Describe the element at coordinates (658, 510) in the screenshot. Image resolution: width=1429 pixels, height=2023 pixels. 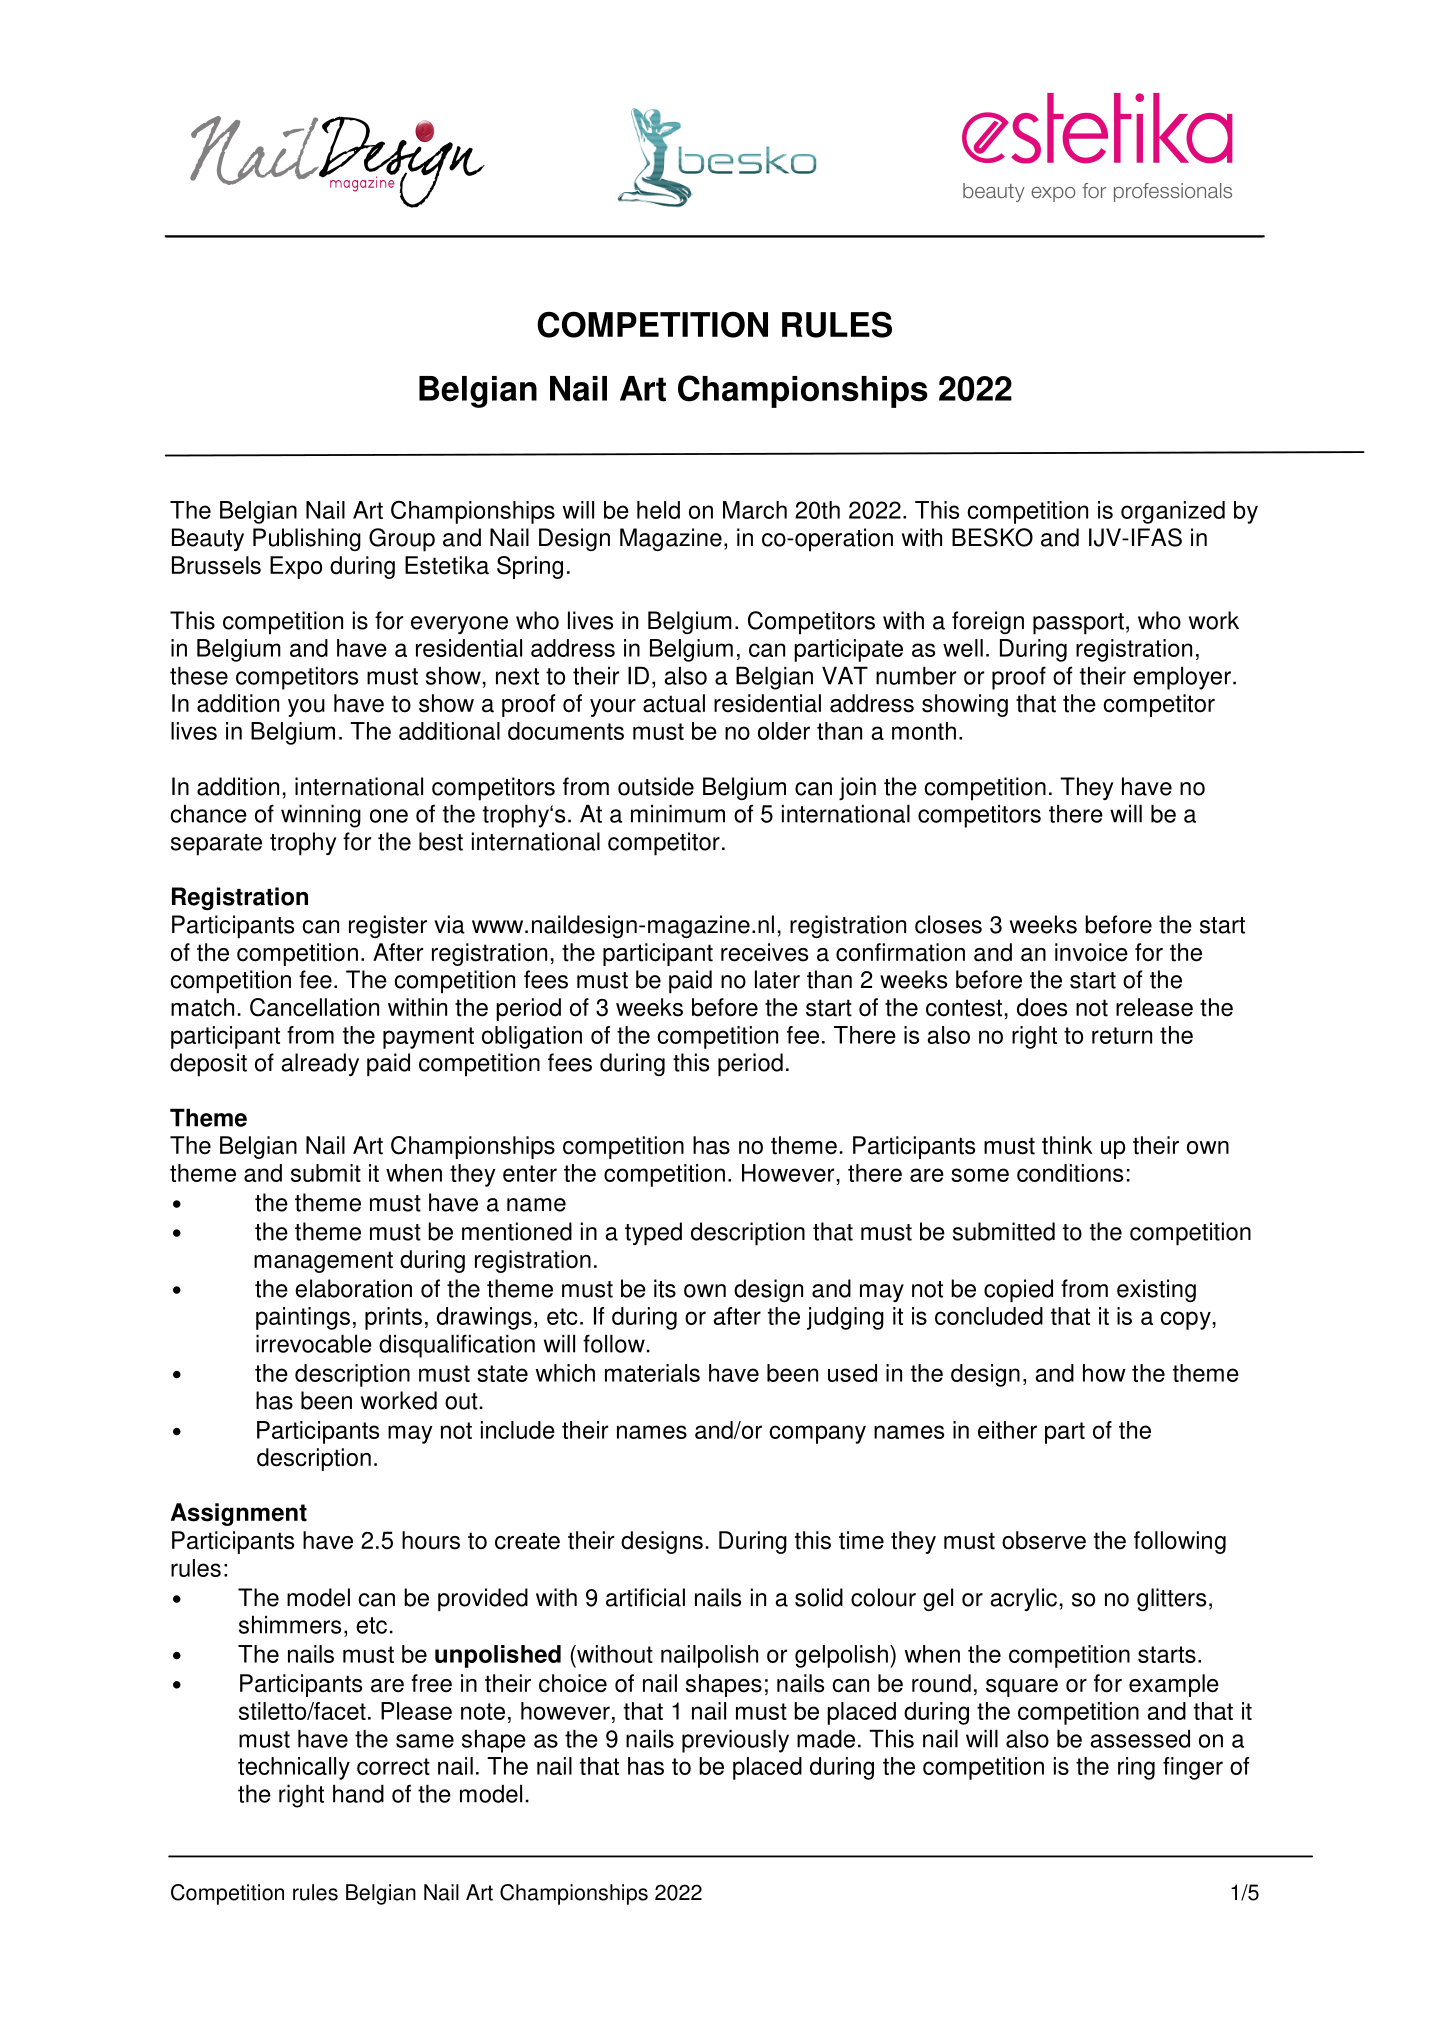
I see `held` at that location.
